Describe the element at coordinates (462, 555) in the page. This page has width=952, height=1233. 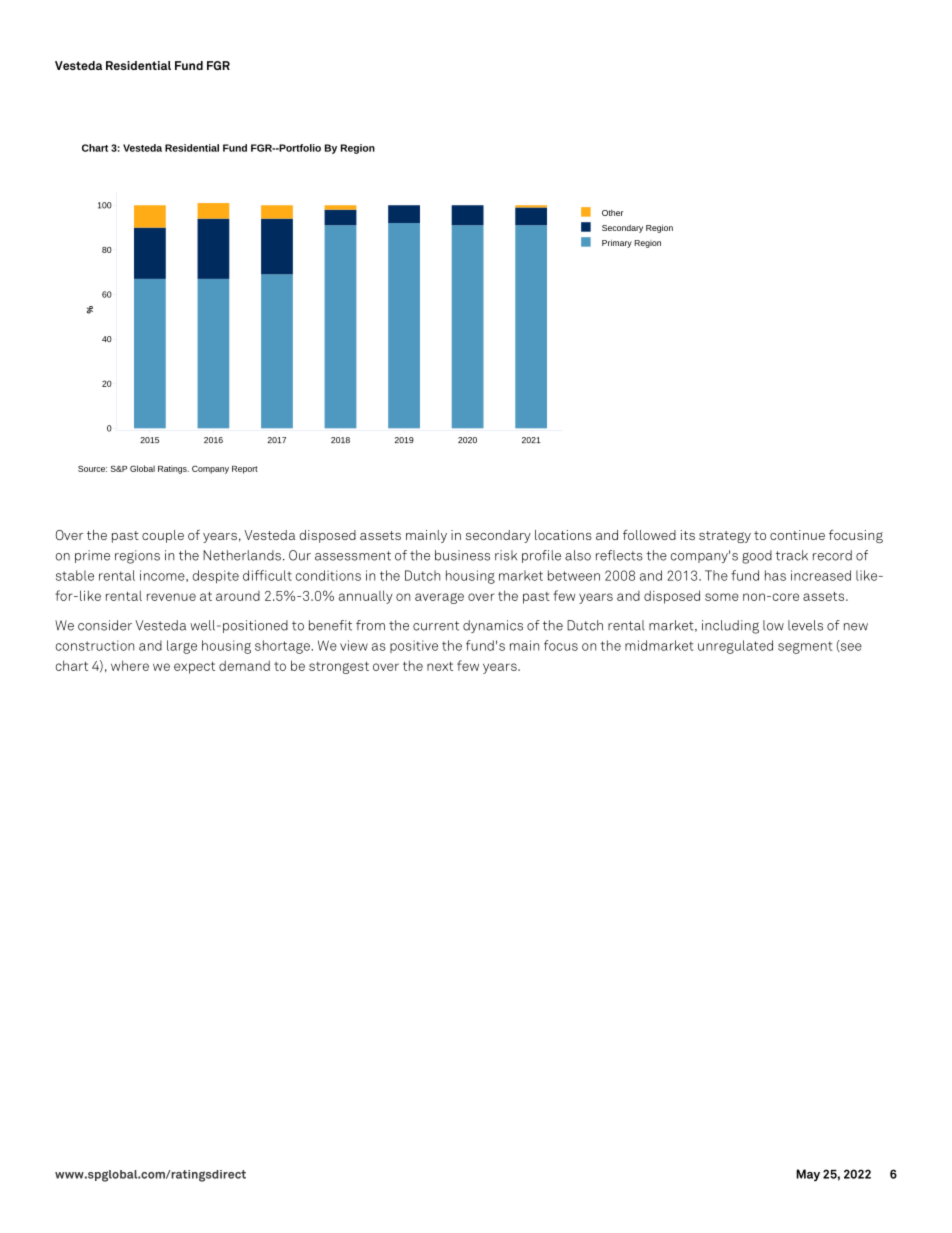
I see `business` at that location.
